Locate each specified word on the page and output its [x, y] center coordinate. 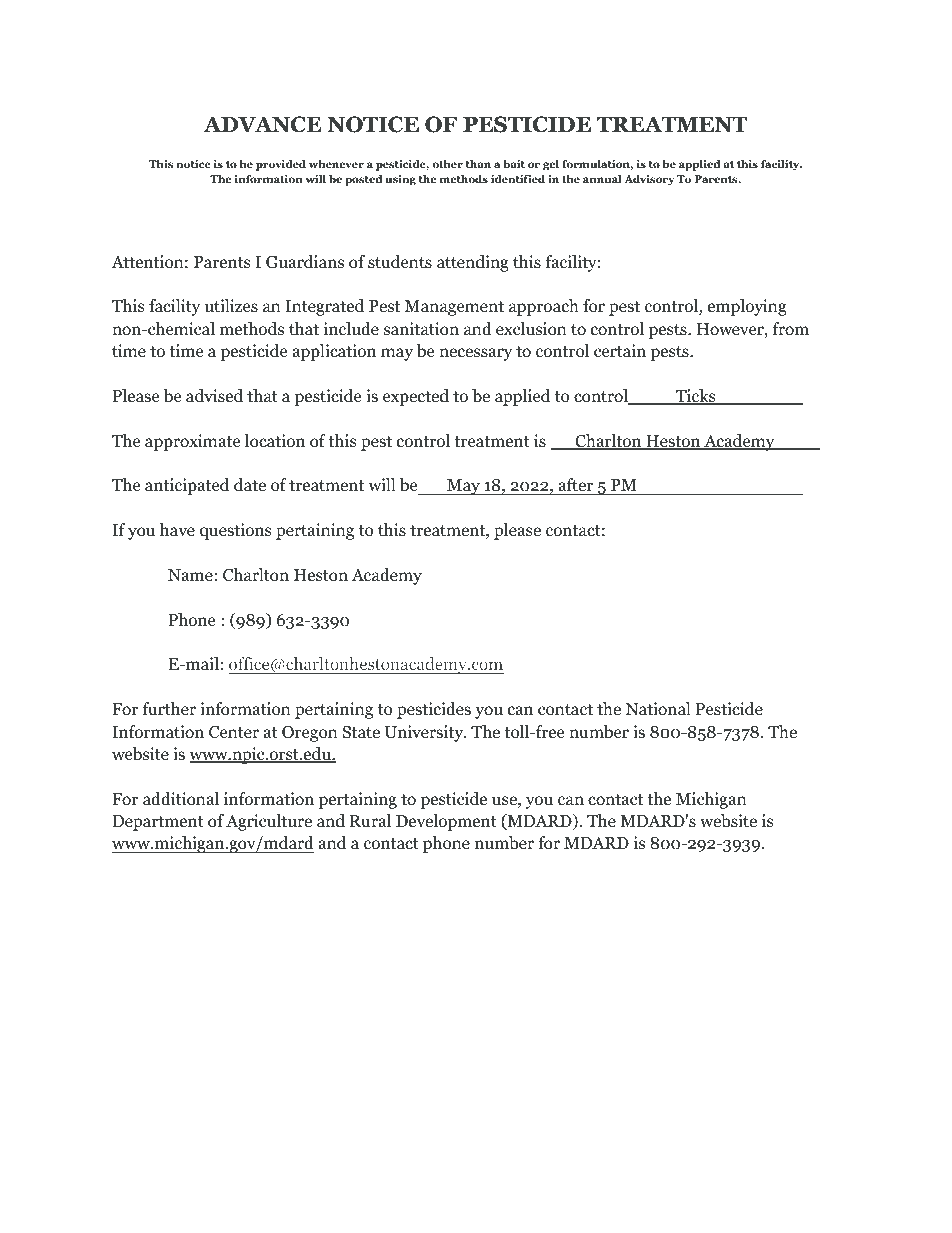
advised [214, 396]
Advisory [649, 180]
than [478, 164]
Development [446, 822]
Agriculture [269, 822]
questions [236, 531]
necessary [475, 354]
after [576, 486]
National [658, 709]
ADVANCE [262, 124]
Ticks [696, 397]
